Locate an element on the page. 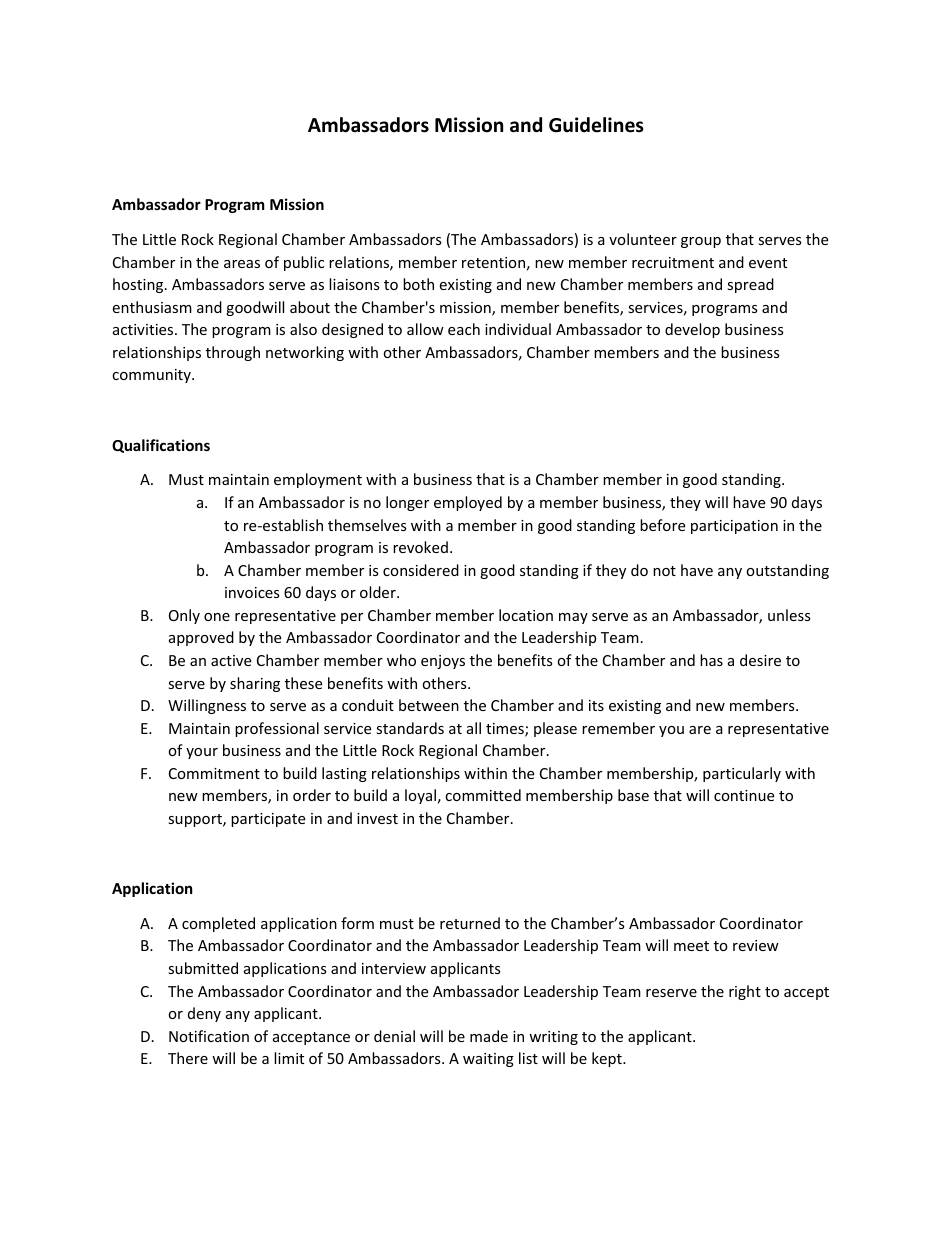  participate is located at coordinates (268, 820).
